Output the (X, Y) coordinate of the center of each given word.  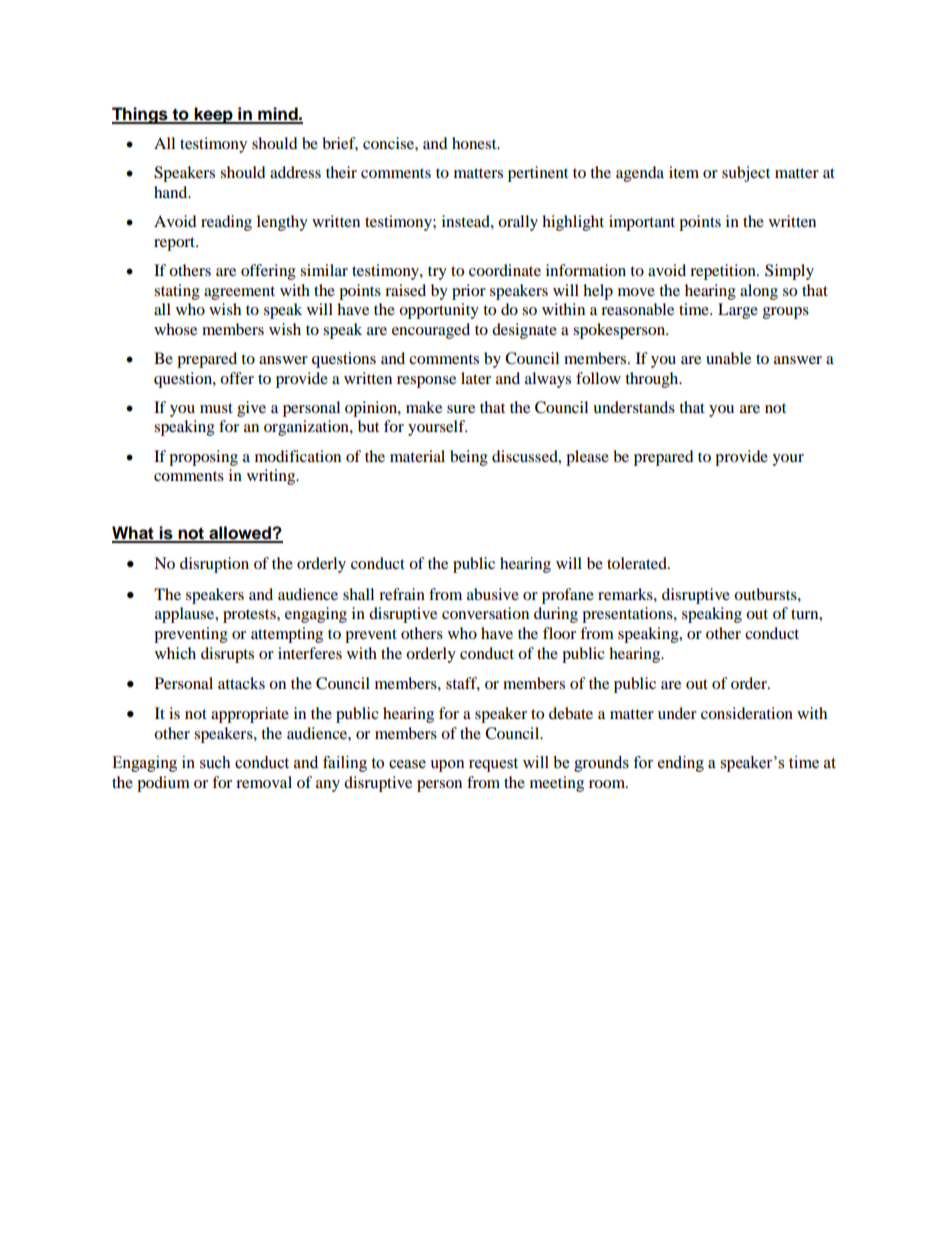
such (215, 762)
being (469, 458)
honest (475, 143)
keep (214, 115)
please (587, 458)
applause (186, 615)
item (684, 172)
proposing (203, 458)
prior (469, 292)
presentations (628, 615)
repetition (724, 272)
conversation (485, 613)
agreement (239, 293)
